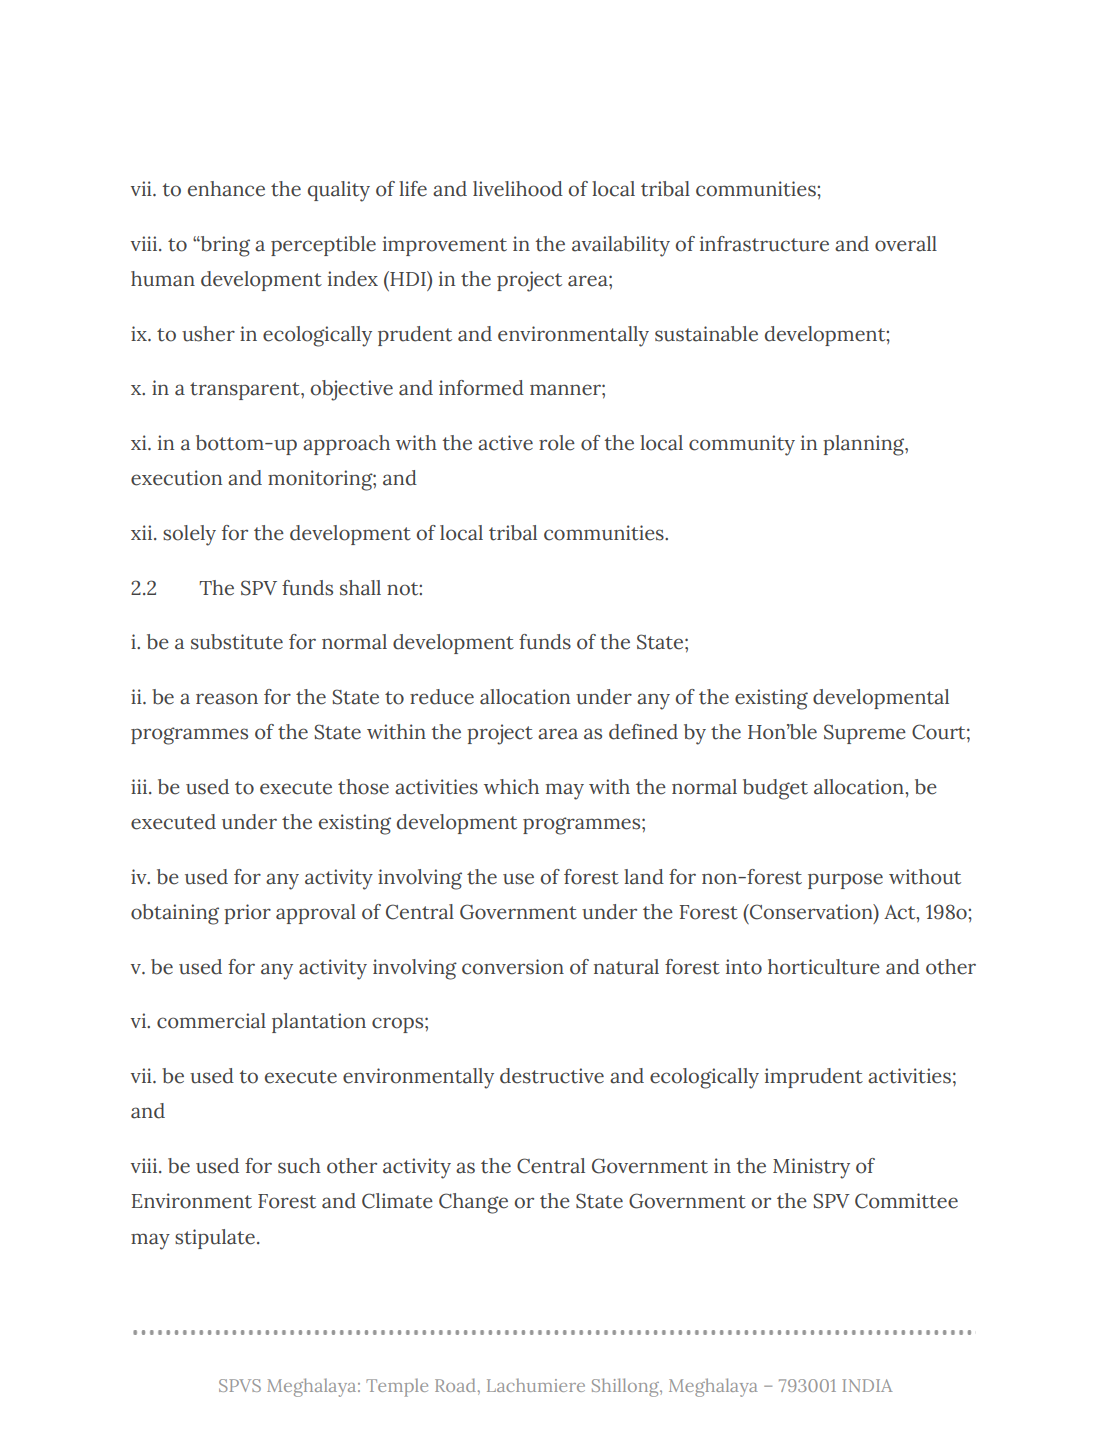  Describe the element at coordinates (518, 189) in the document. I see `livelihood` at that location.
